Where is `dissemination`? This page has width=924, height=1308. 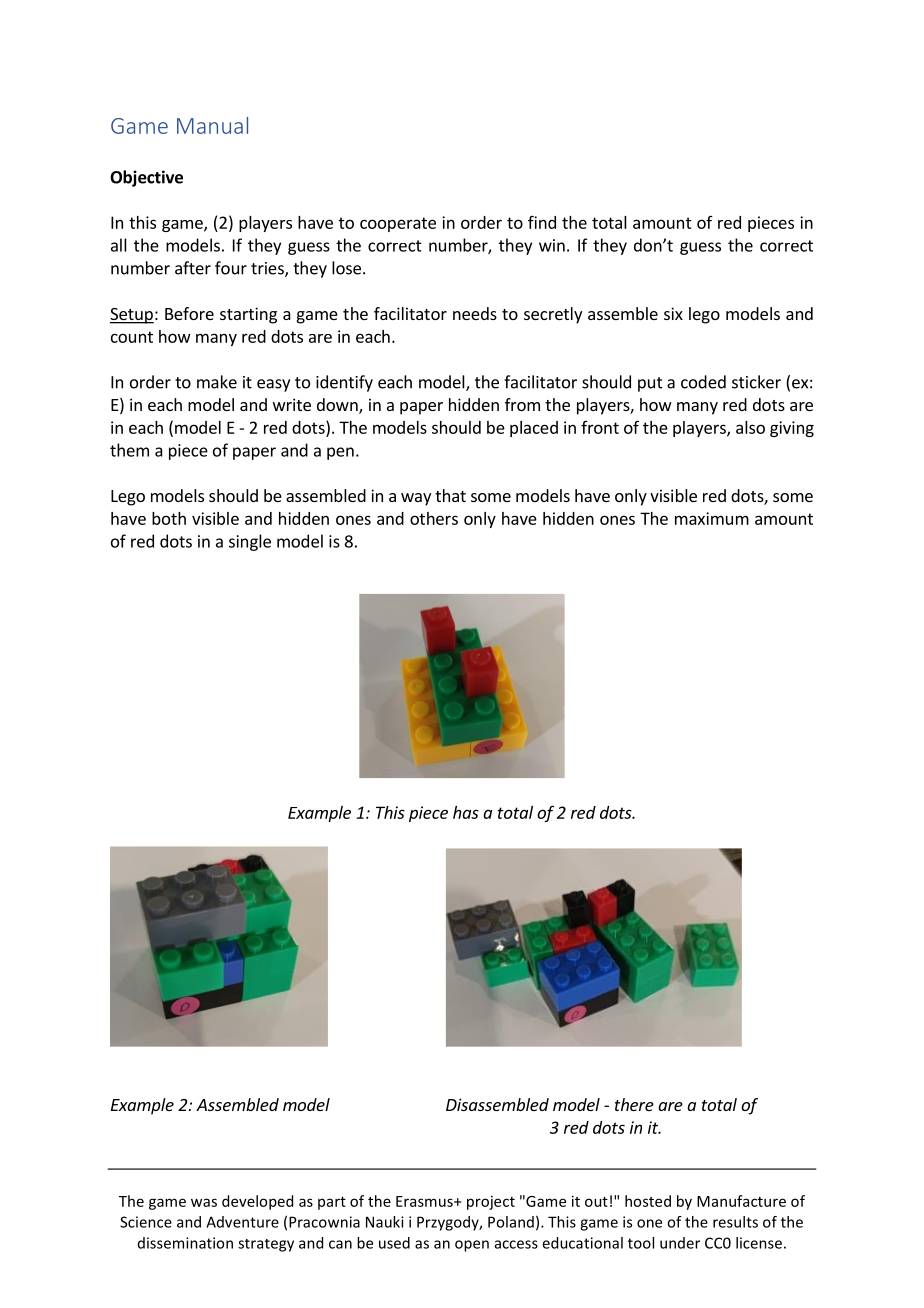 dissemination is located at coordinates (185, 1243).
